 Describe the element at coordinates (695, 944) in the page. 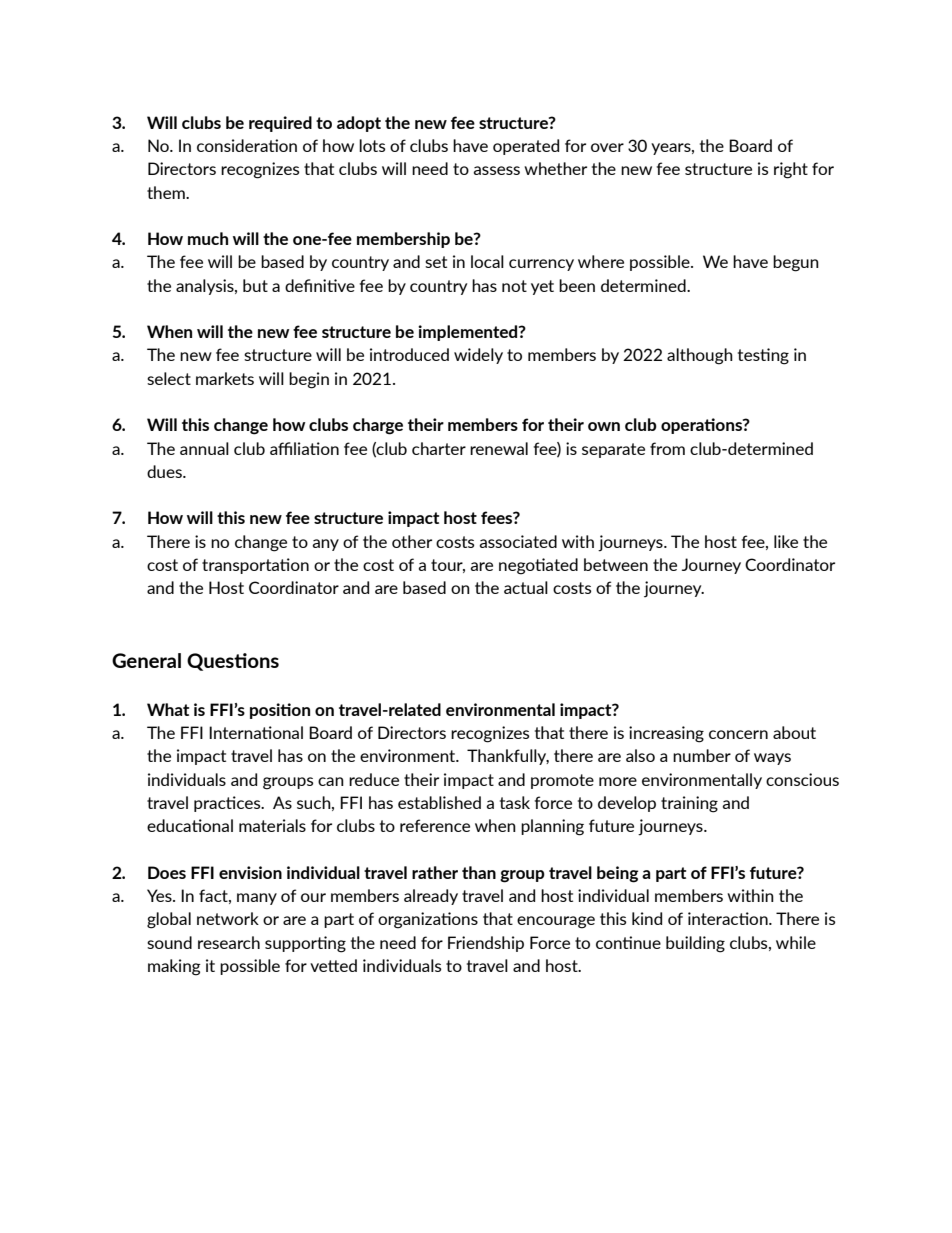

I see `building` at that location.
